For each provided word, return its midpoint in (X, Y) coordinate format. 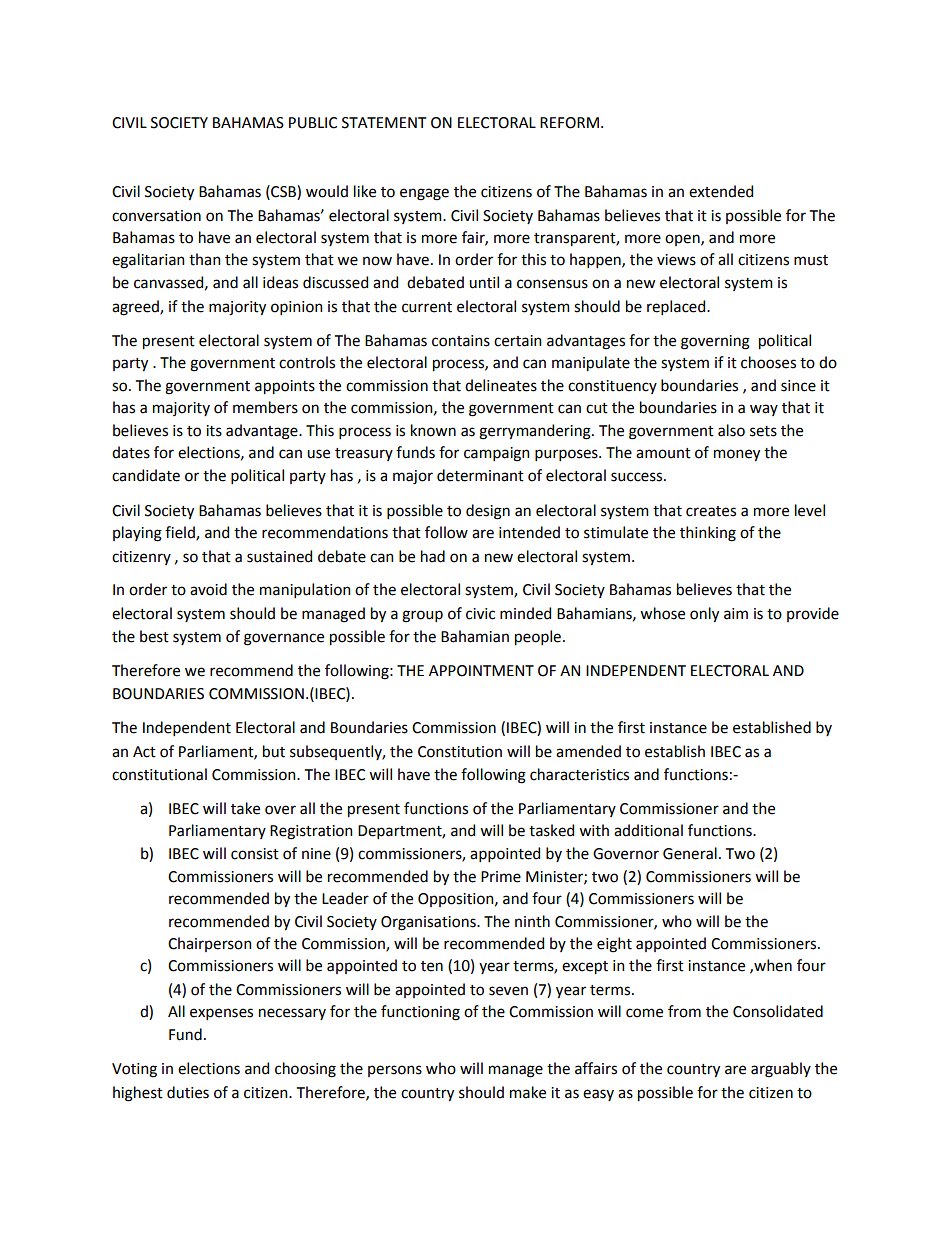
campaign (497, 454)
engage (424, 194)
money (737, 455)
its (214, 431)
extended (721, 191)
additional (648, 830)
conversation (156, 216)
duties (188, 1092)
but (274, 751)
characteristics (579, 774)
